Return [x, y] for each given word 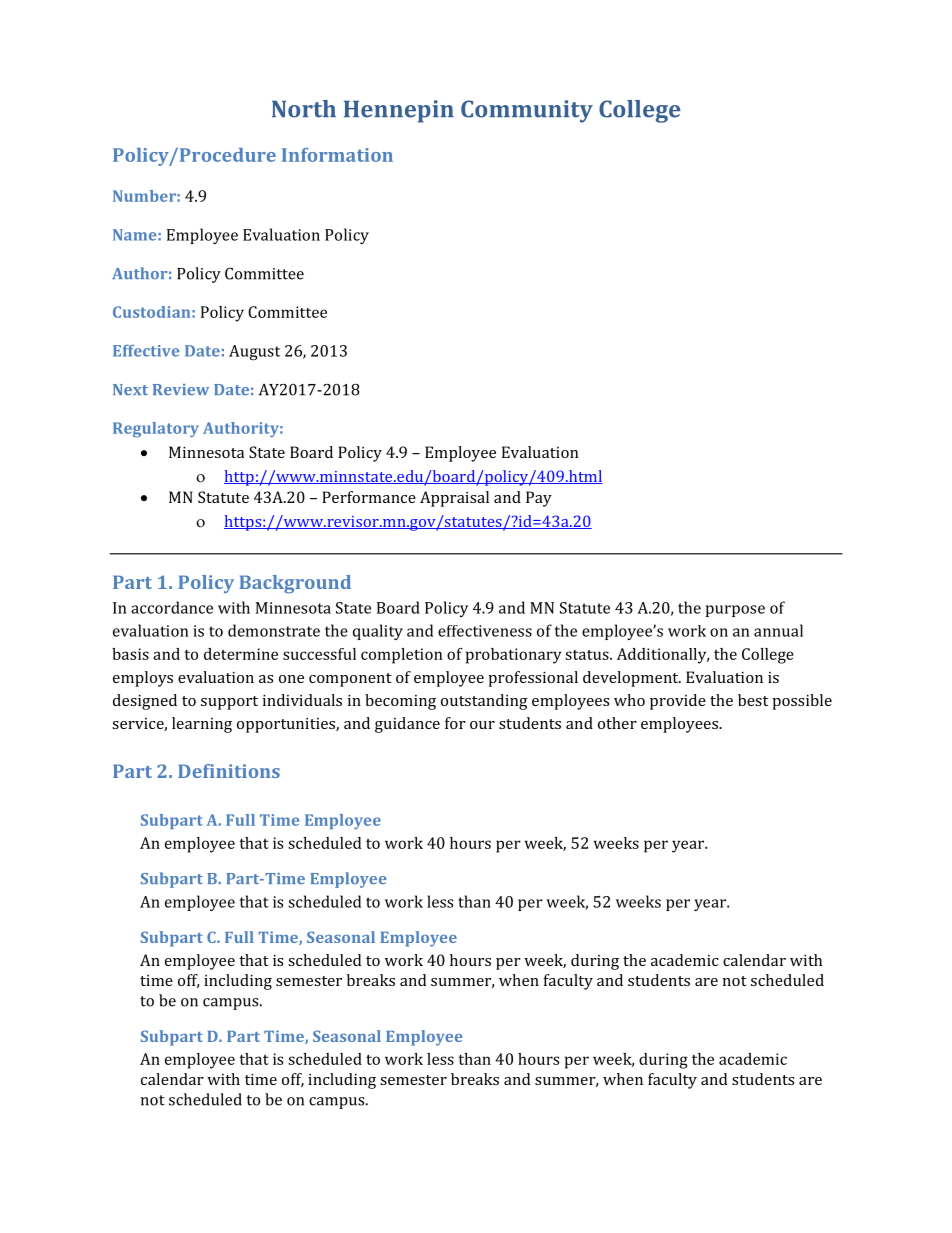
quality [378, 632]
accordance [172, 607]
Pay [539, 499]
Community [527, 111]
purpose [735, 611]
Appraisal [454, 499]
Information [337, 155]
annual [778, 630]
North [304, 109]
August [254, 352]
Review [181, 389]
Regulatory [156, 430]
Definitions [229, 771]
